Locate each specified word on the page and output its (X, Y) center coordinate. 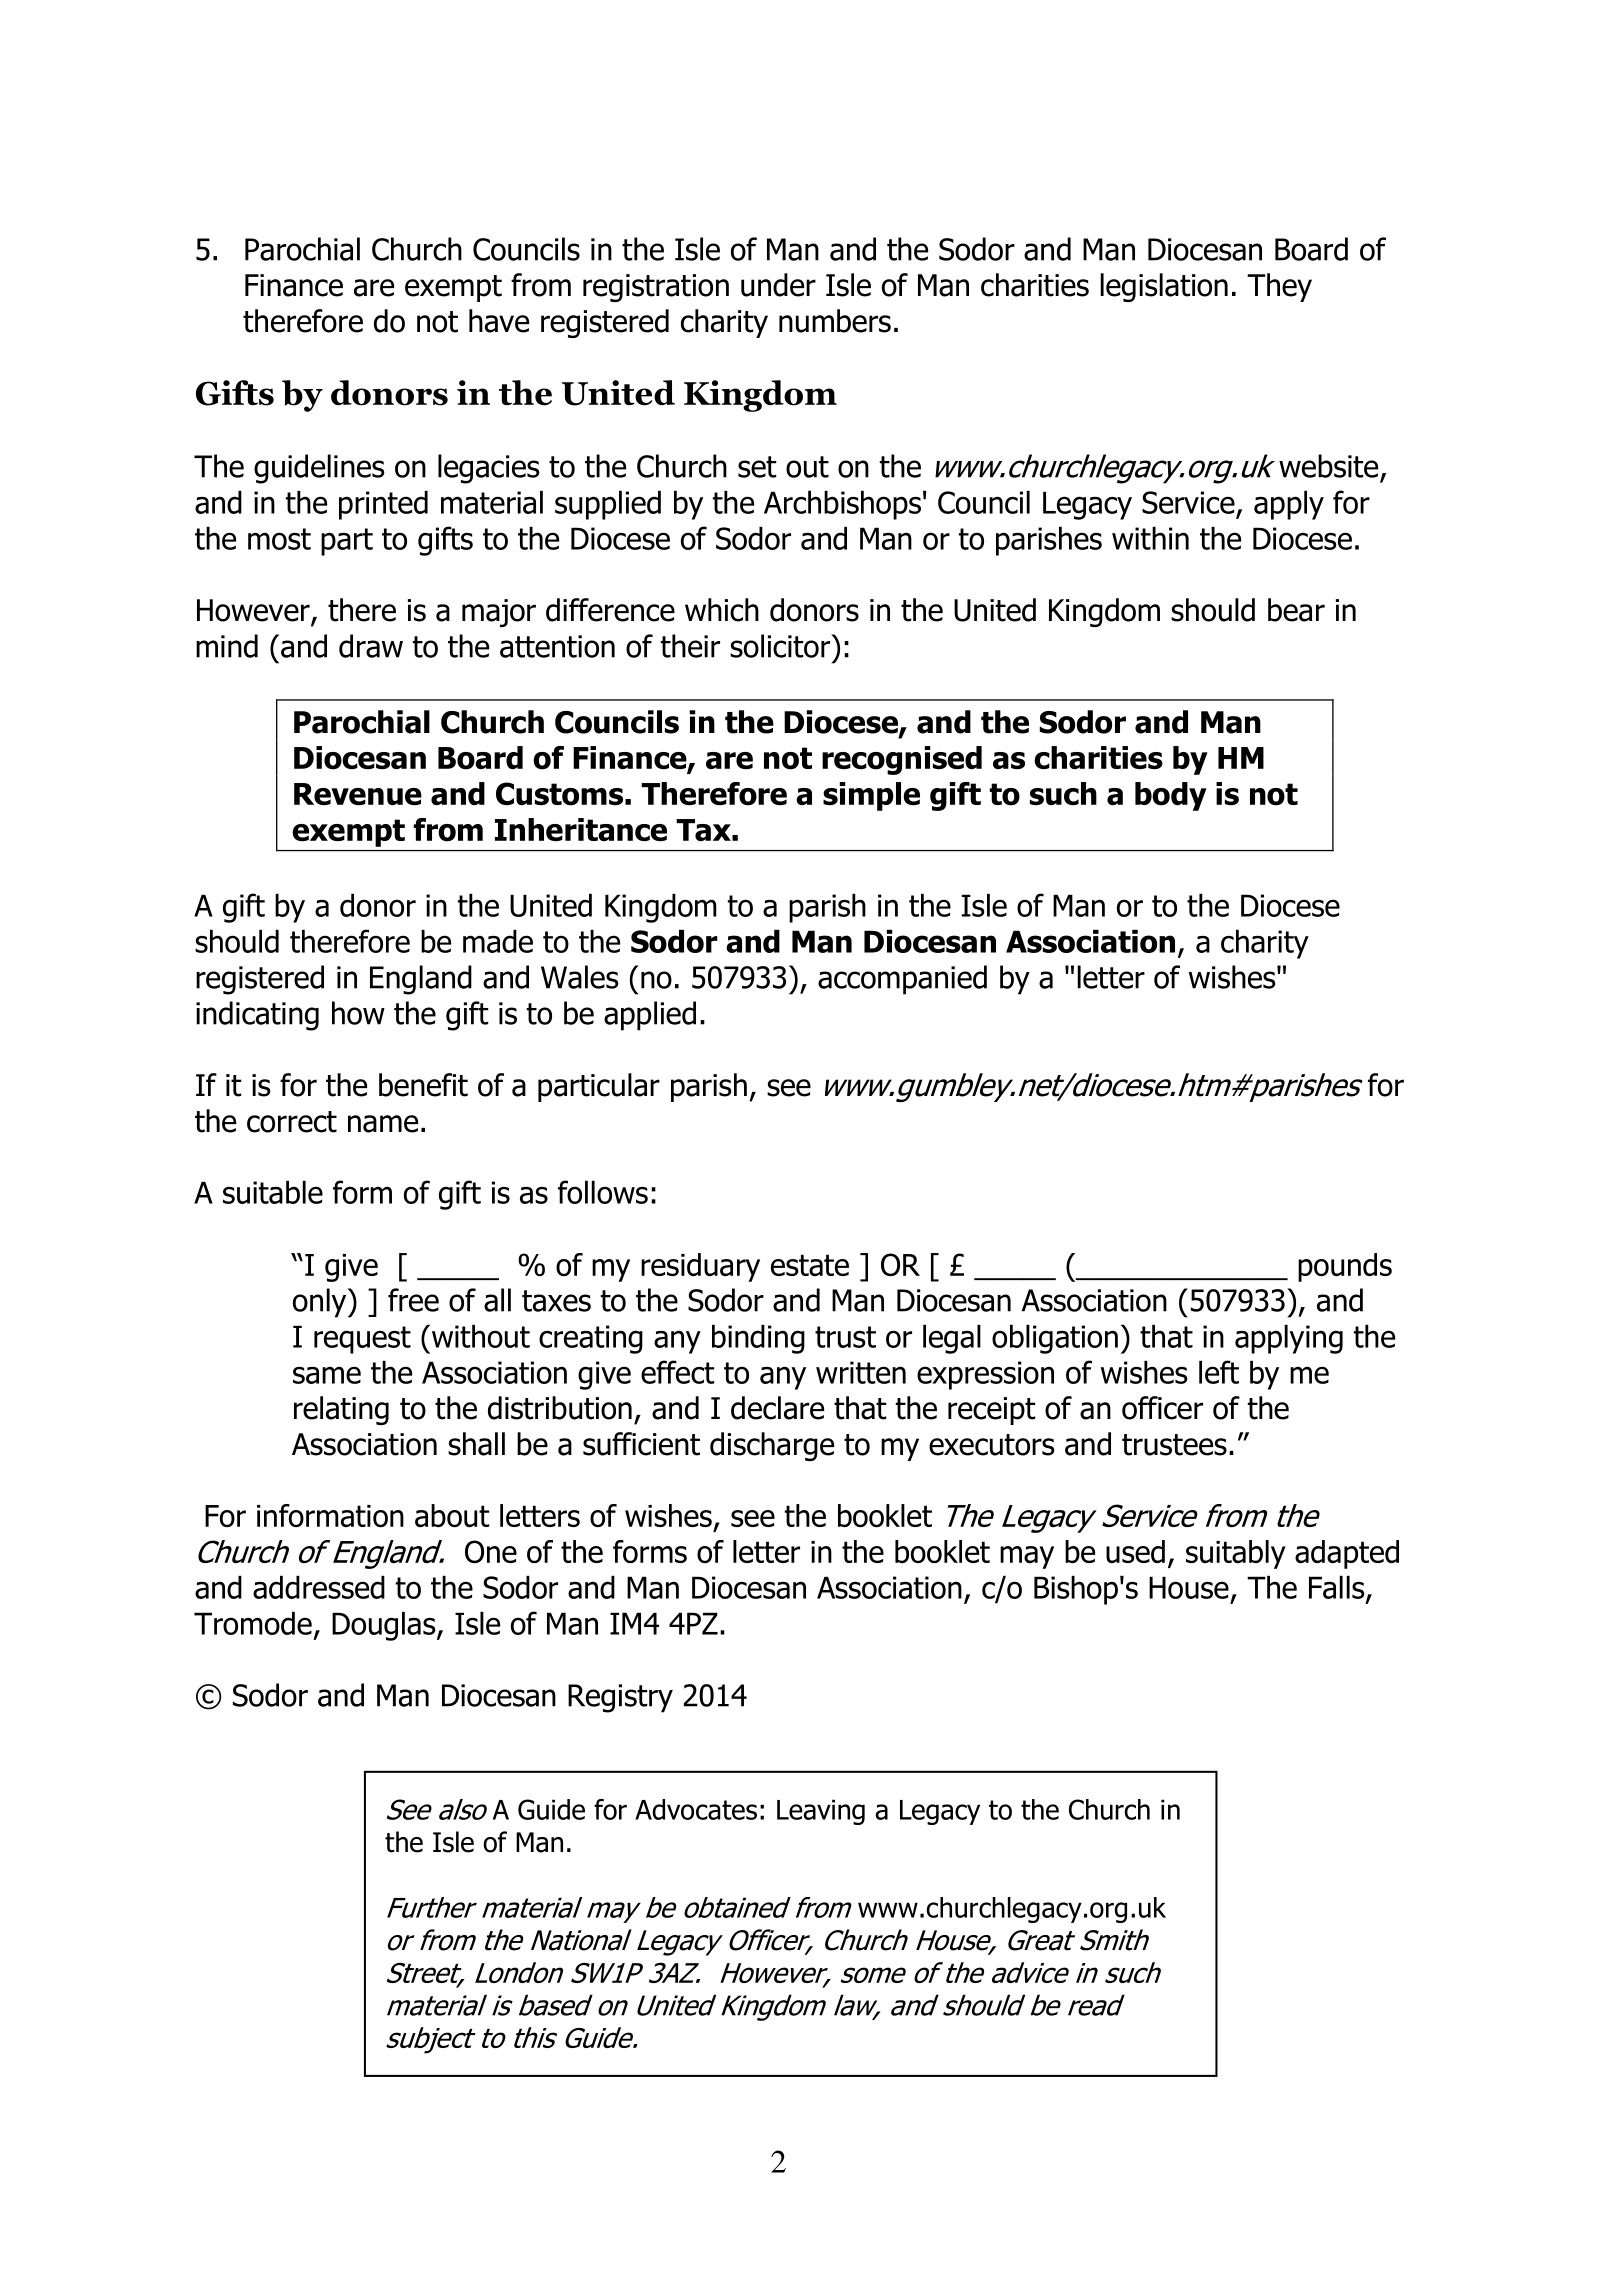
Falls (1338, 1588)
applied (650, 1016)
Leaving (821, 1812)
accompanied (902, 980)
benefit (423, 1085)
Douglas (385, 1626)
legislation (1164, 287)
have (499, 321)
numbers (835, 321)
